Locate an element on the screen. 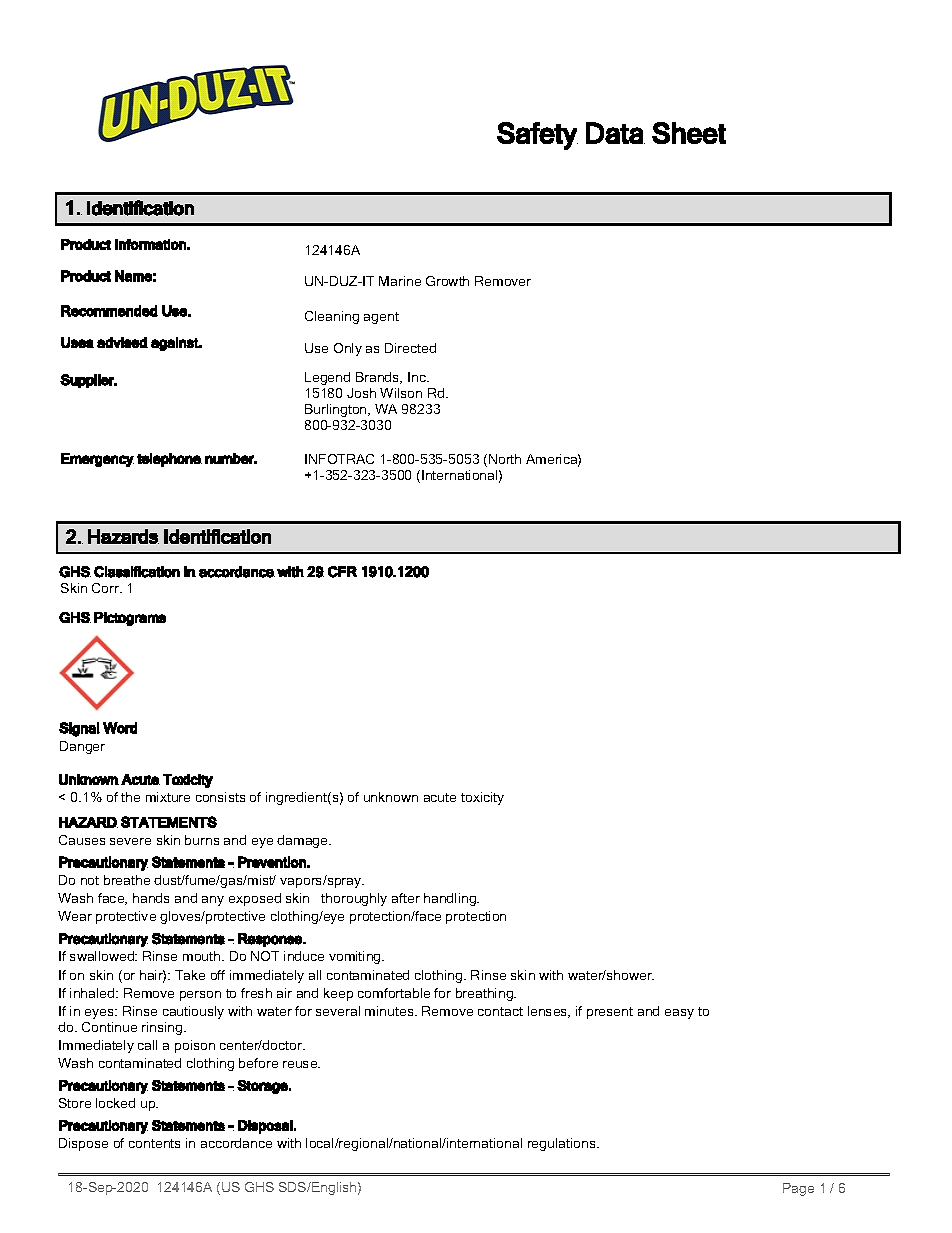 The image size is (952, 1233). regulations is located at coordinates (563, 1144).
